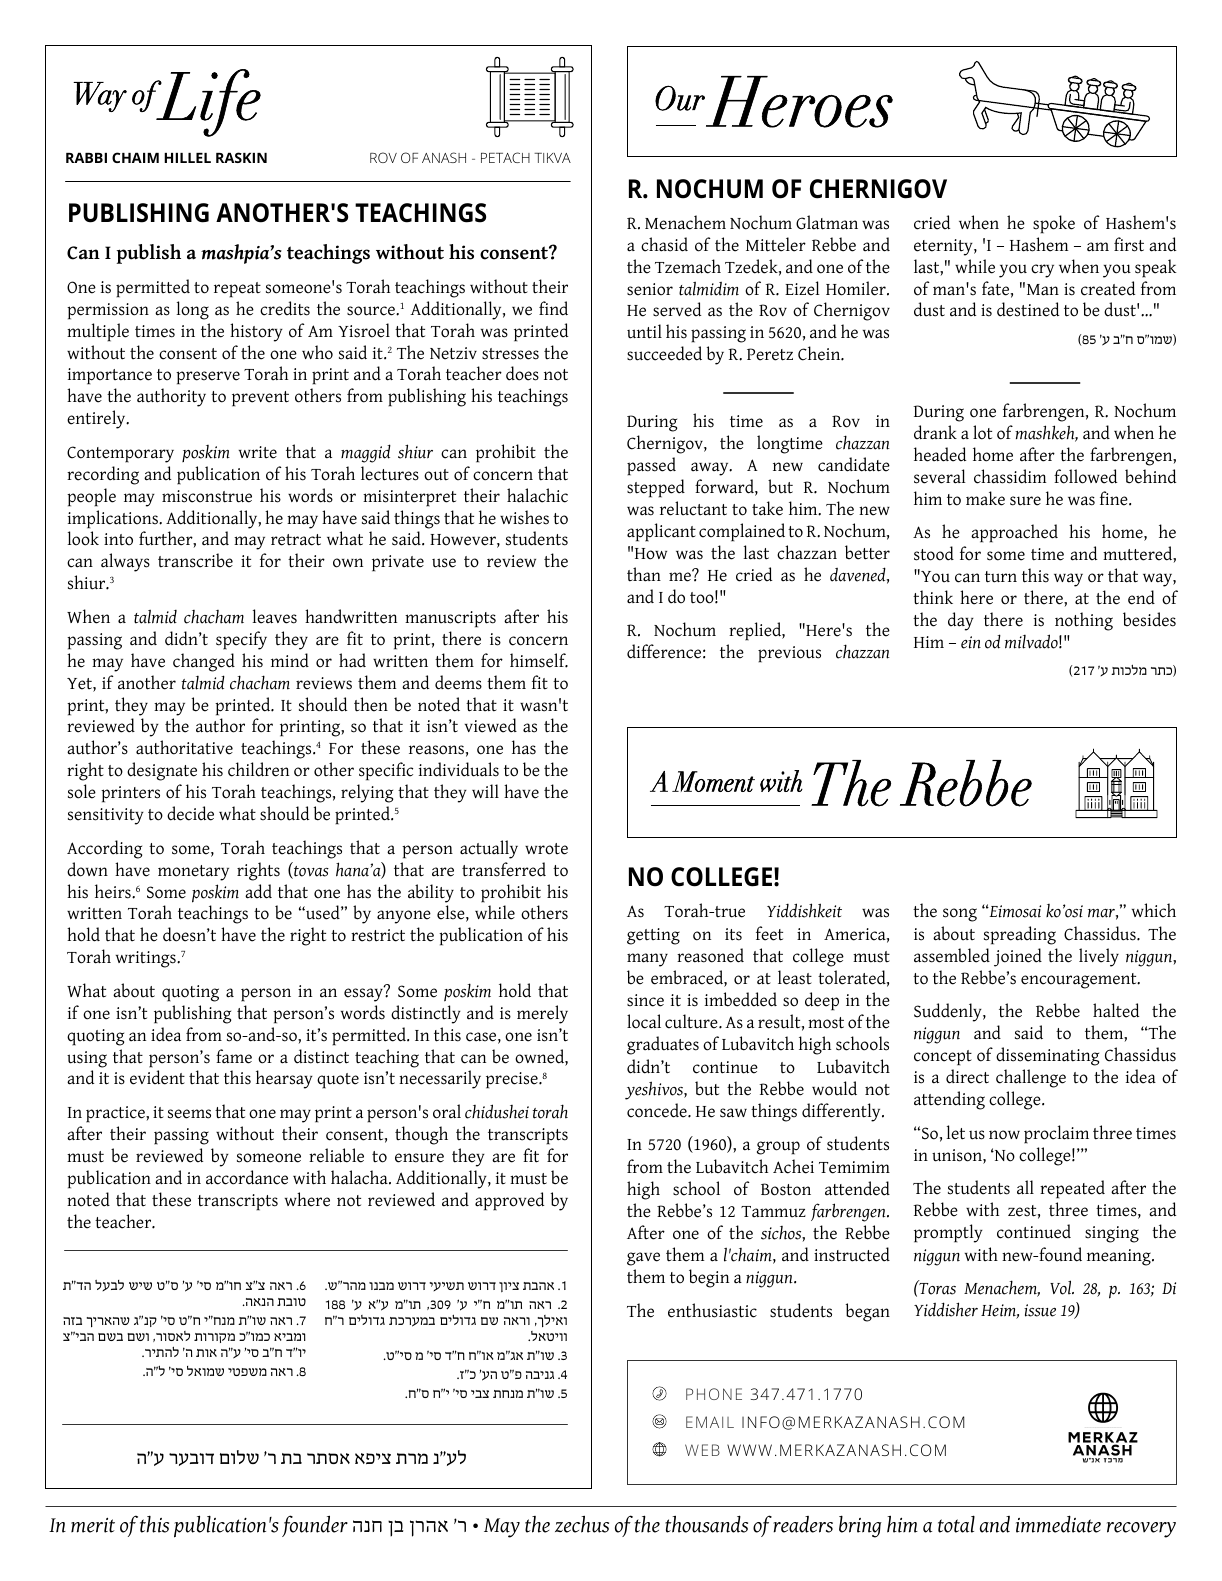  What do you see at coordinates (582, 1524) in the screenshot?
I see `zechus` at bounding box center [582, 1524].
